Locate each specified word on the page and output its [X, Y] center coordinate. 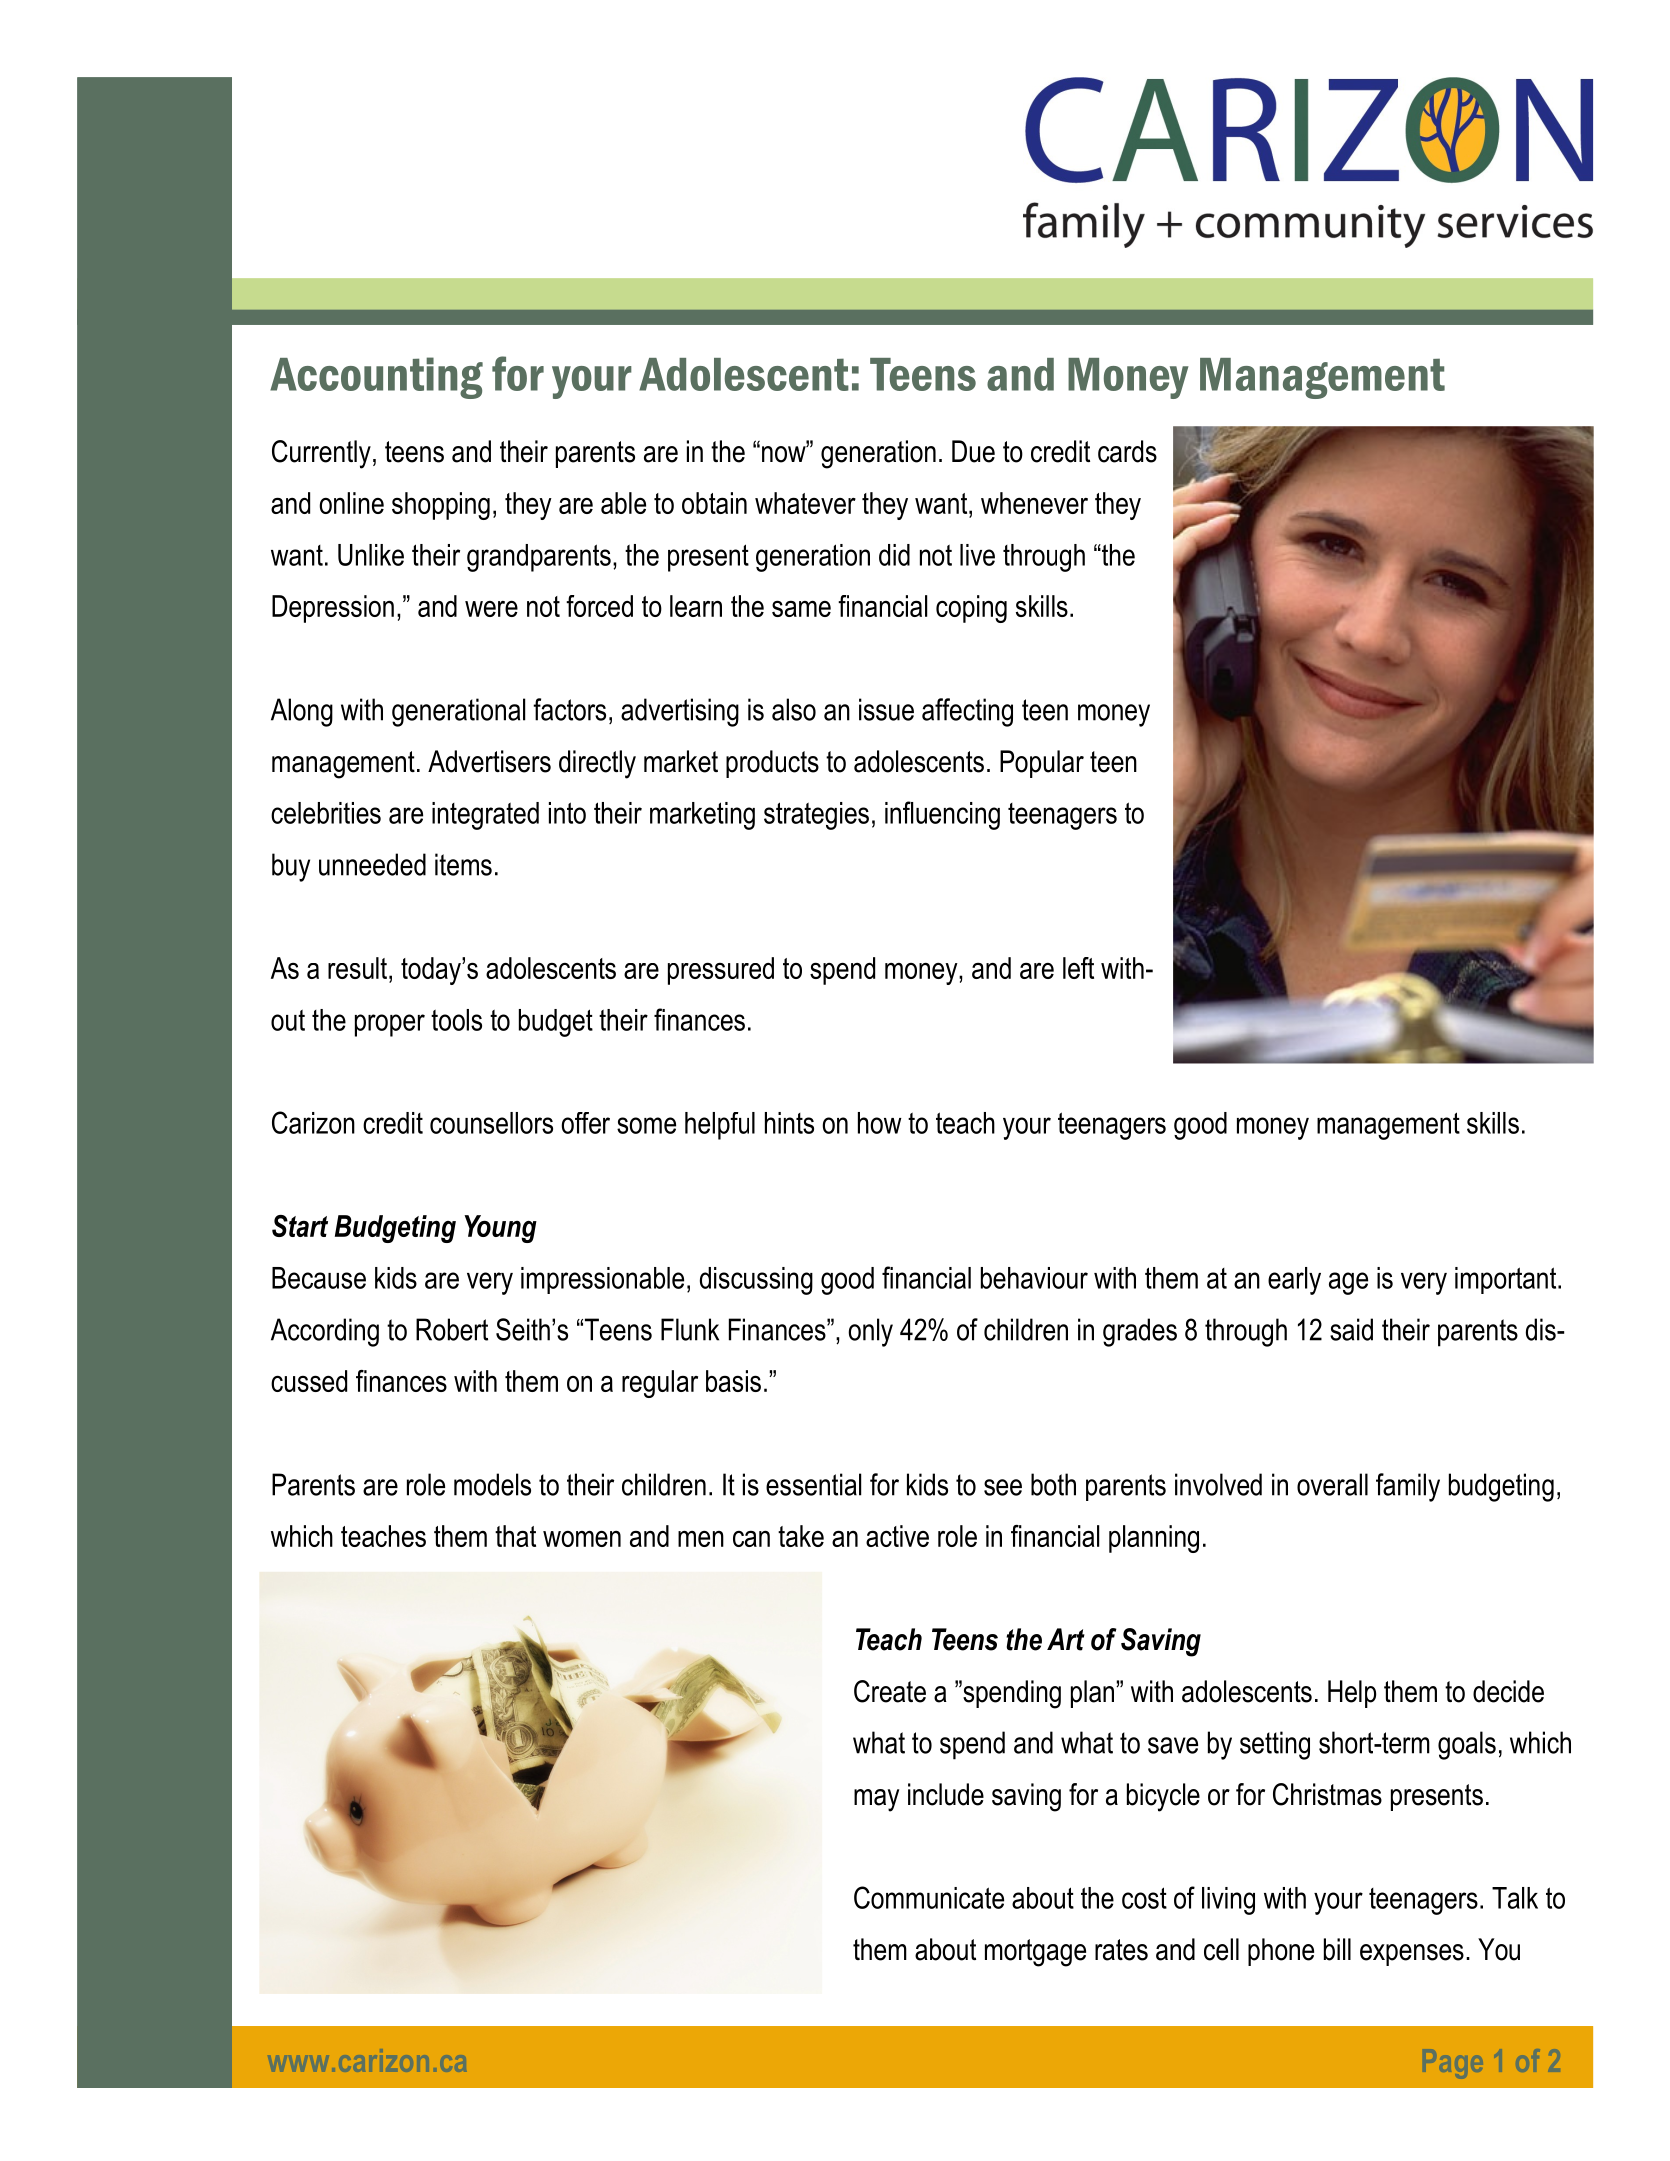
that [515, 1536]
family [1408, 1487]
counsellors [491, 1123]
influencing [942, 815]
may [876, 1800]
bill [1337, 1949]
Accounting [376, 378]
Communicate [929, 1897]
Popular [1042, 764]
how [880, 1123]
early [1294, 1281]
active [897, 1536]
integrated [485, 816]
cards [1127, 451]
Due [973, 451]
